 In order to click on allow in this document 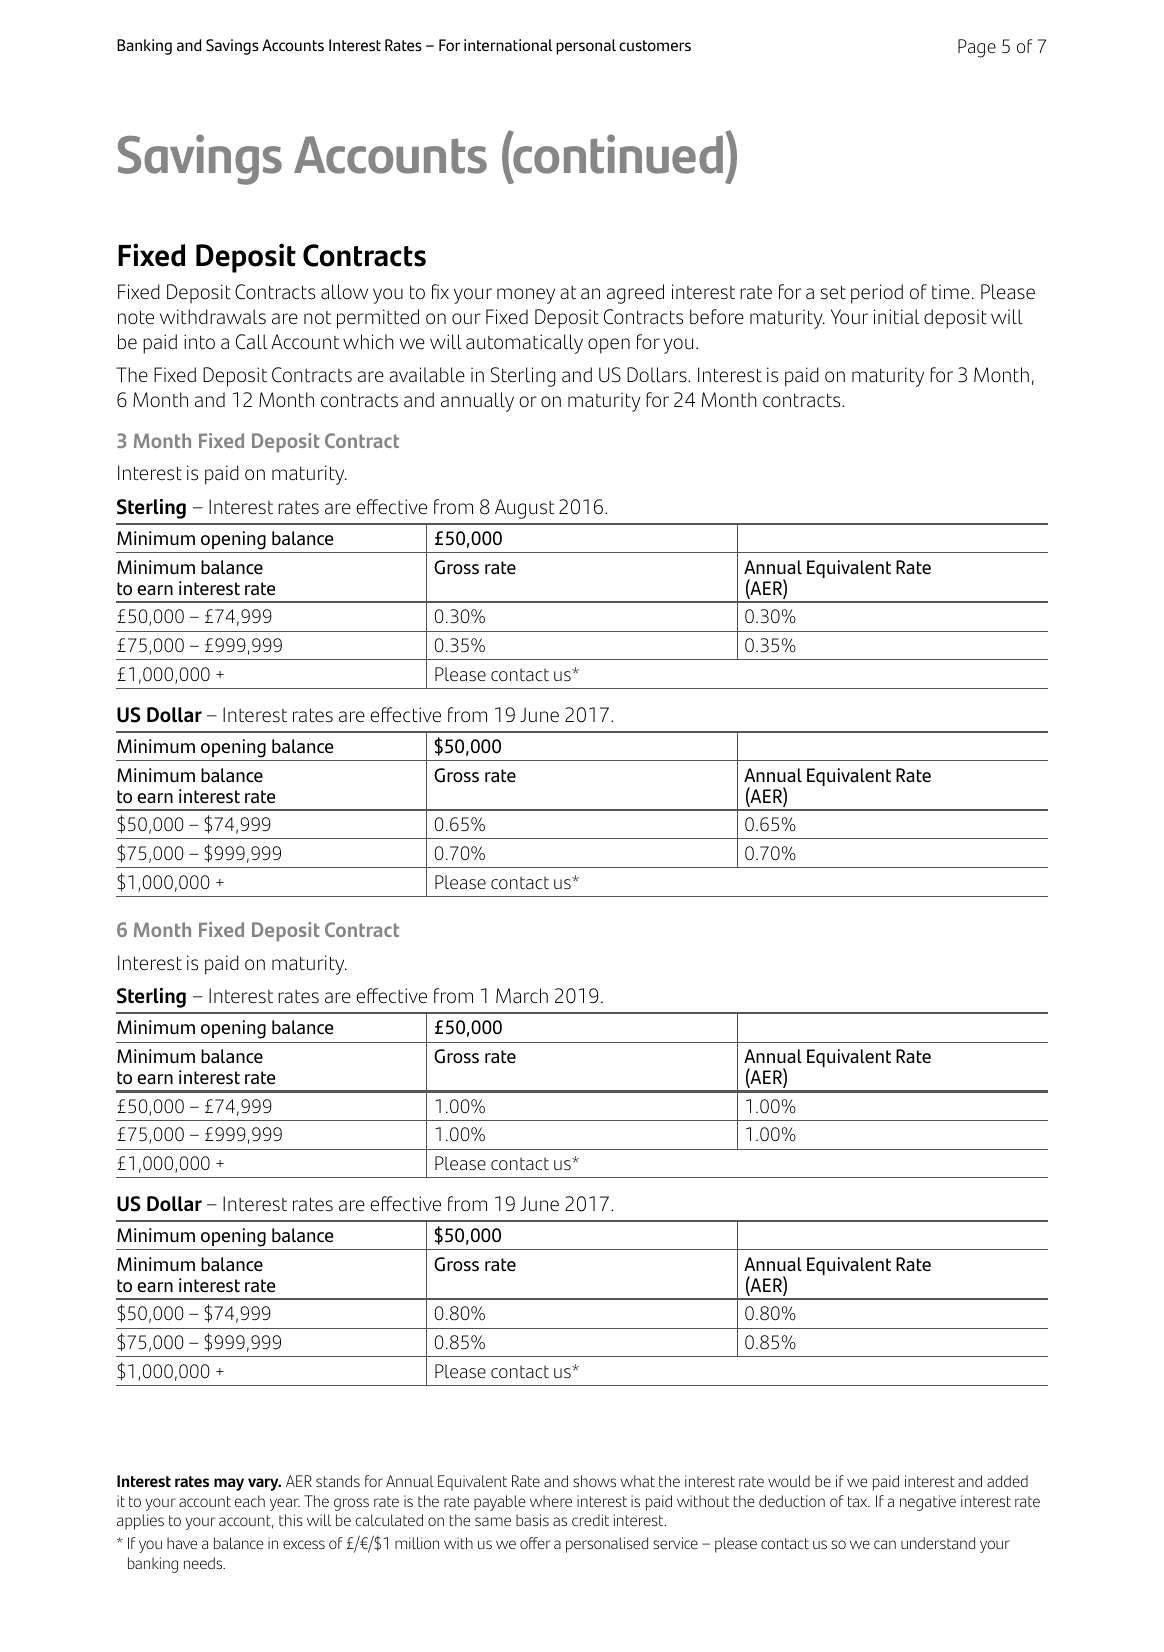, I will do `click(344, 292)`.
